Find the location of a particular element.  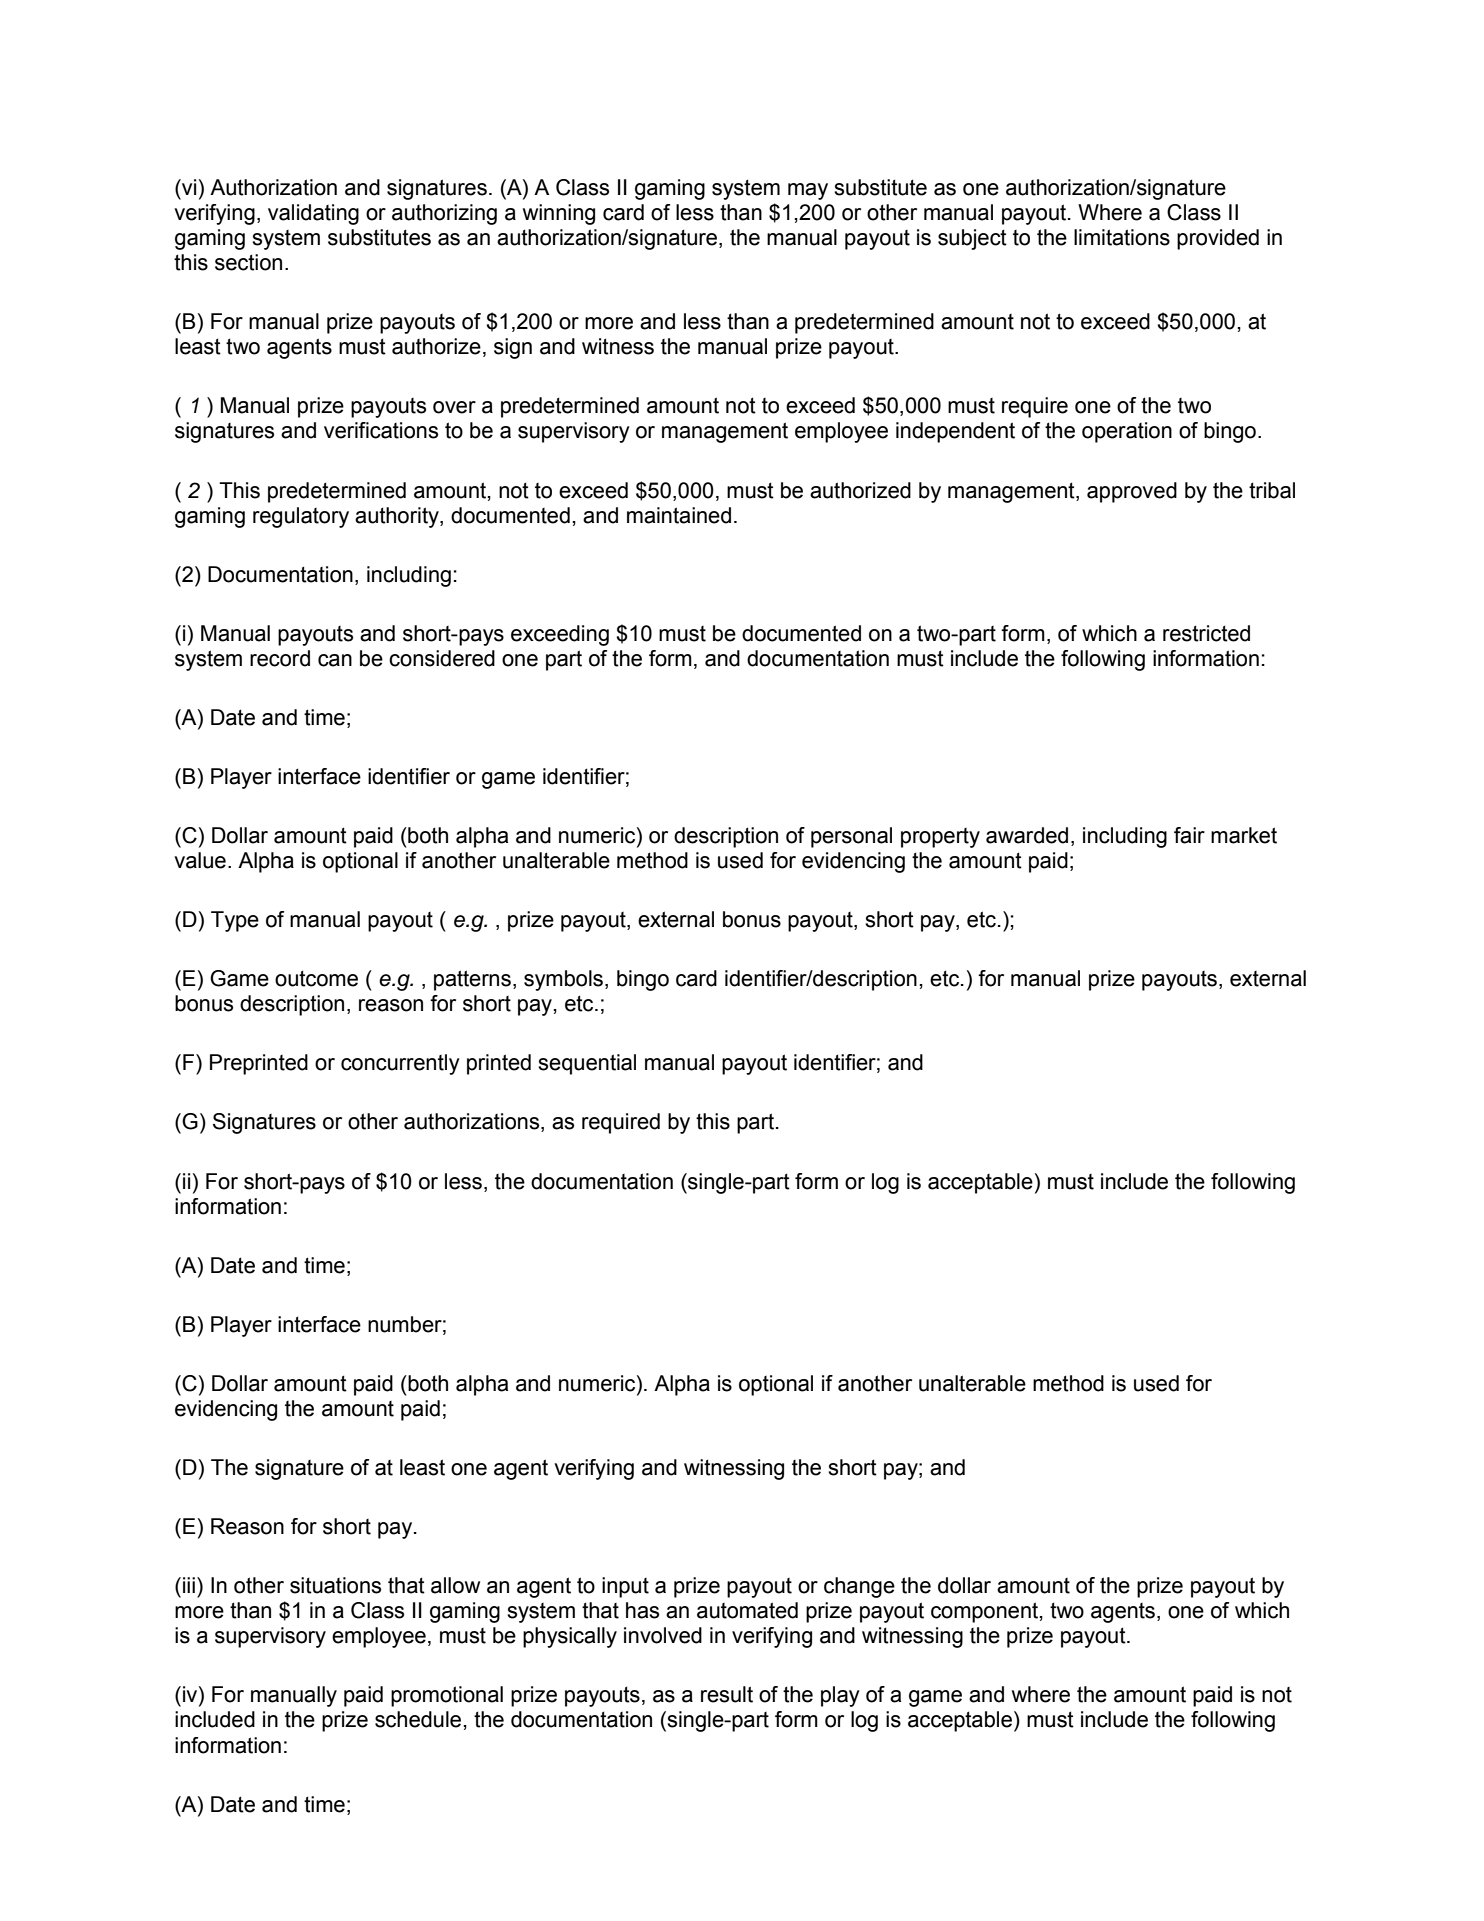

fair is located at coordinates (1189, 835).
